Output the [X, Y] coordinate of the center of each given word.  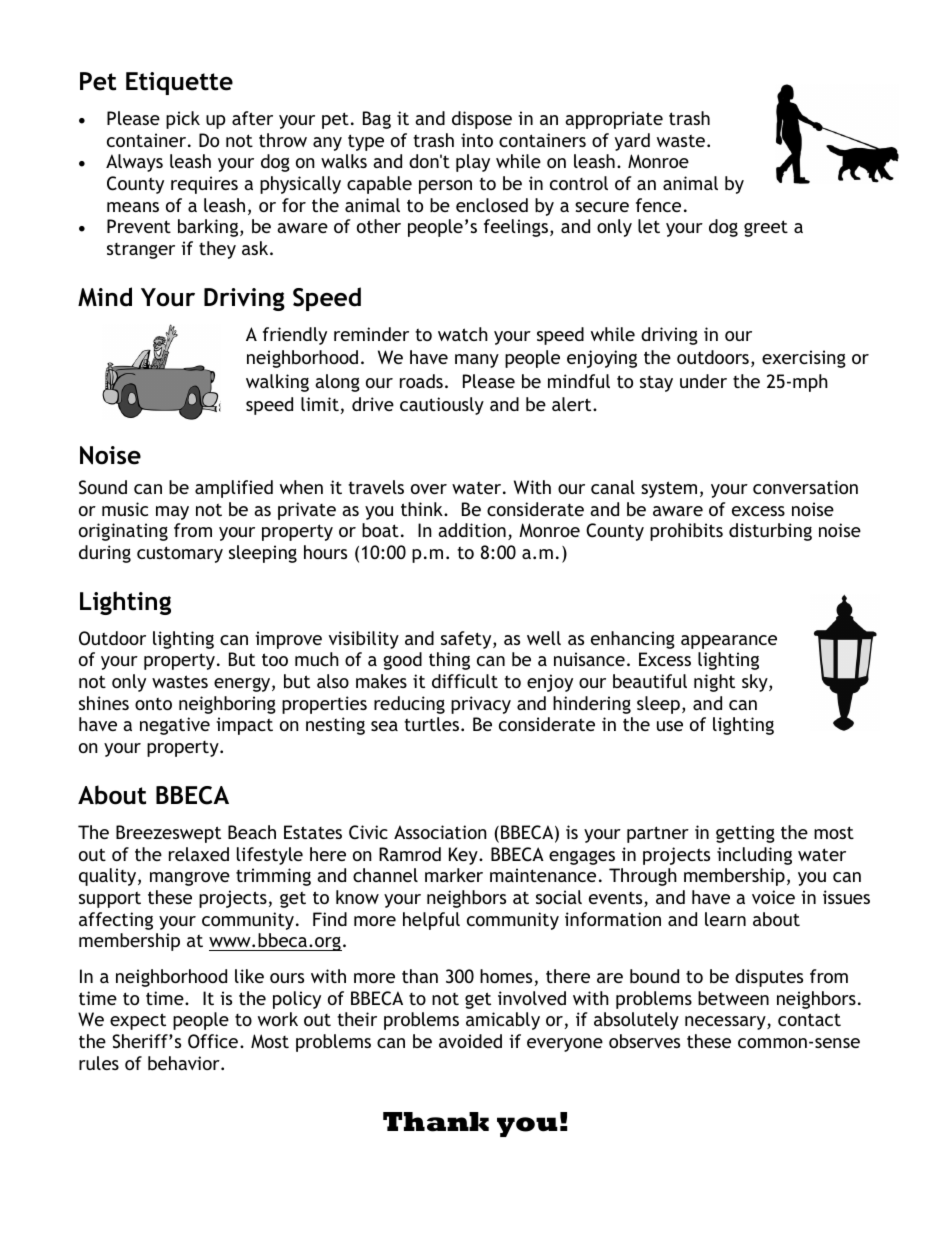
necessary [726, 1023]
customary [180, 554]
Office [213, 1041]
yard [632, 142]
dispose [482, 120]
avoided [470, 1041]
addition [472, 530]
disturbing [770, 532]
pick [183, 120]
